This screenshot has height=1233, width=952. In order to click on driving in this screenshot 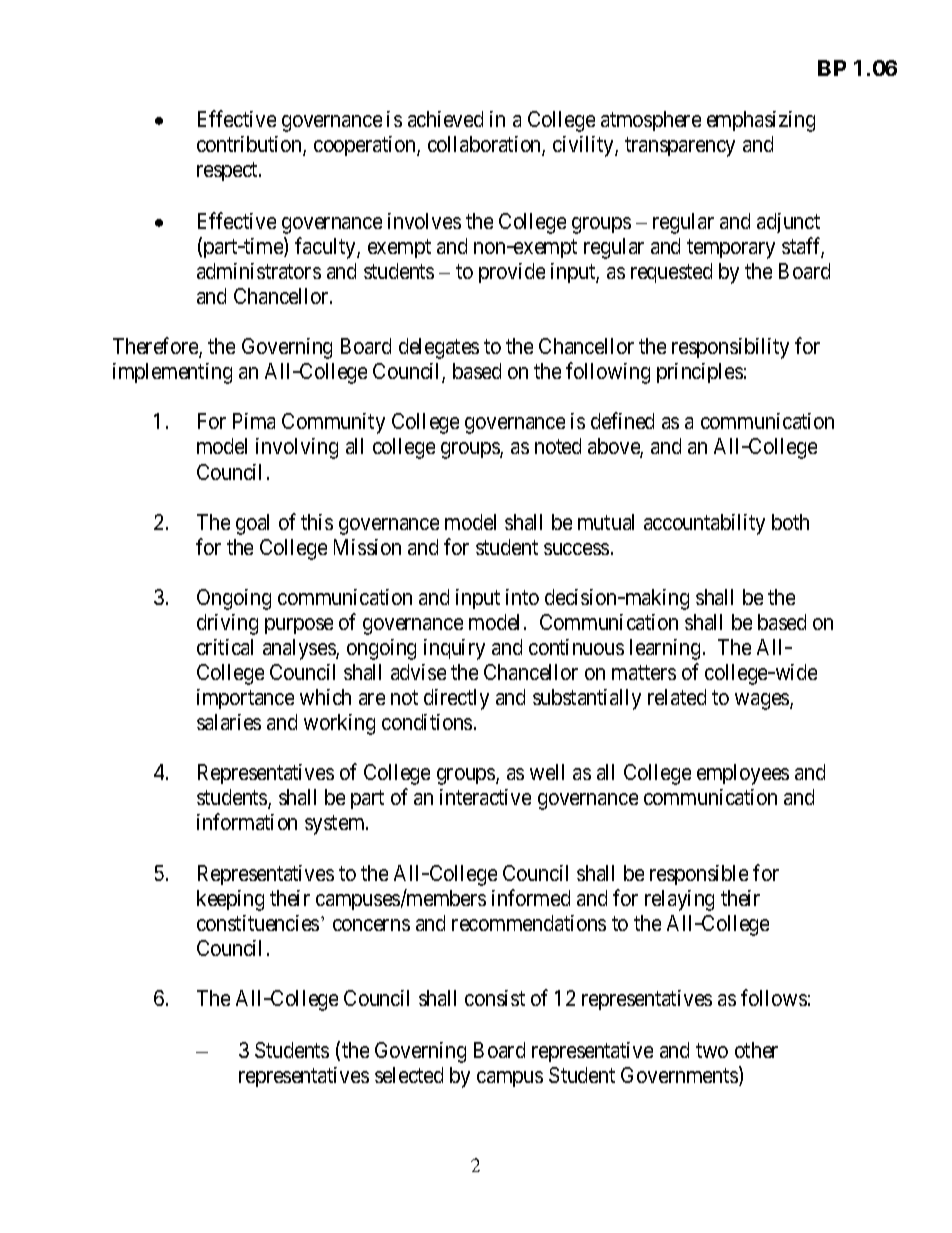, I will do `click(227, 624)`.
